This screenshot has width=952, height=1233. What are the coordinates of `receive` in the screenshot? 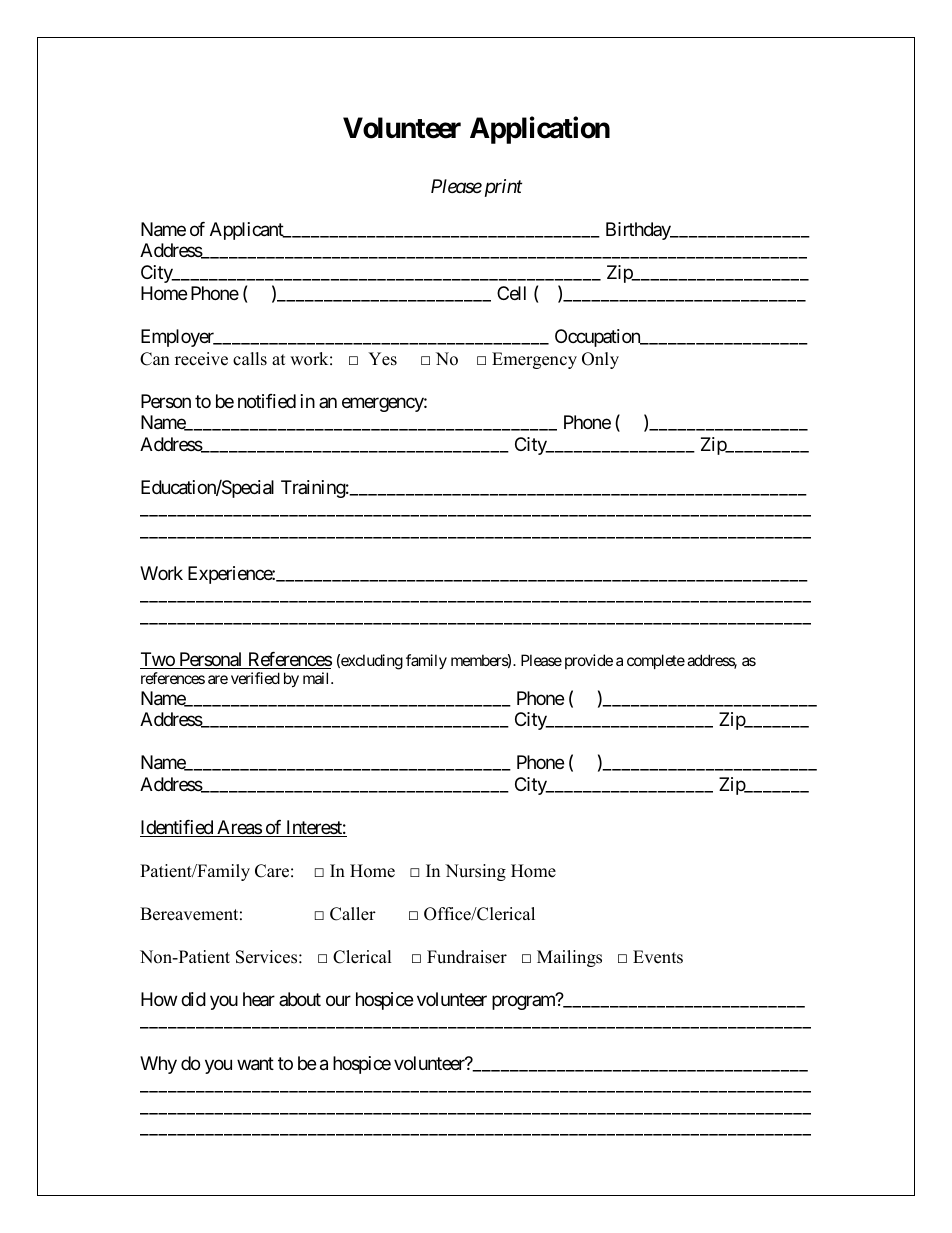 It's located at (201, 359).
